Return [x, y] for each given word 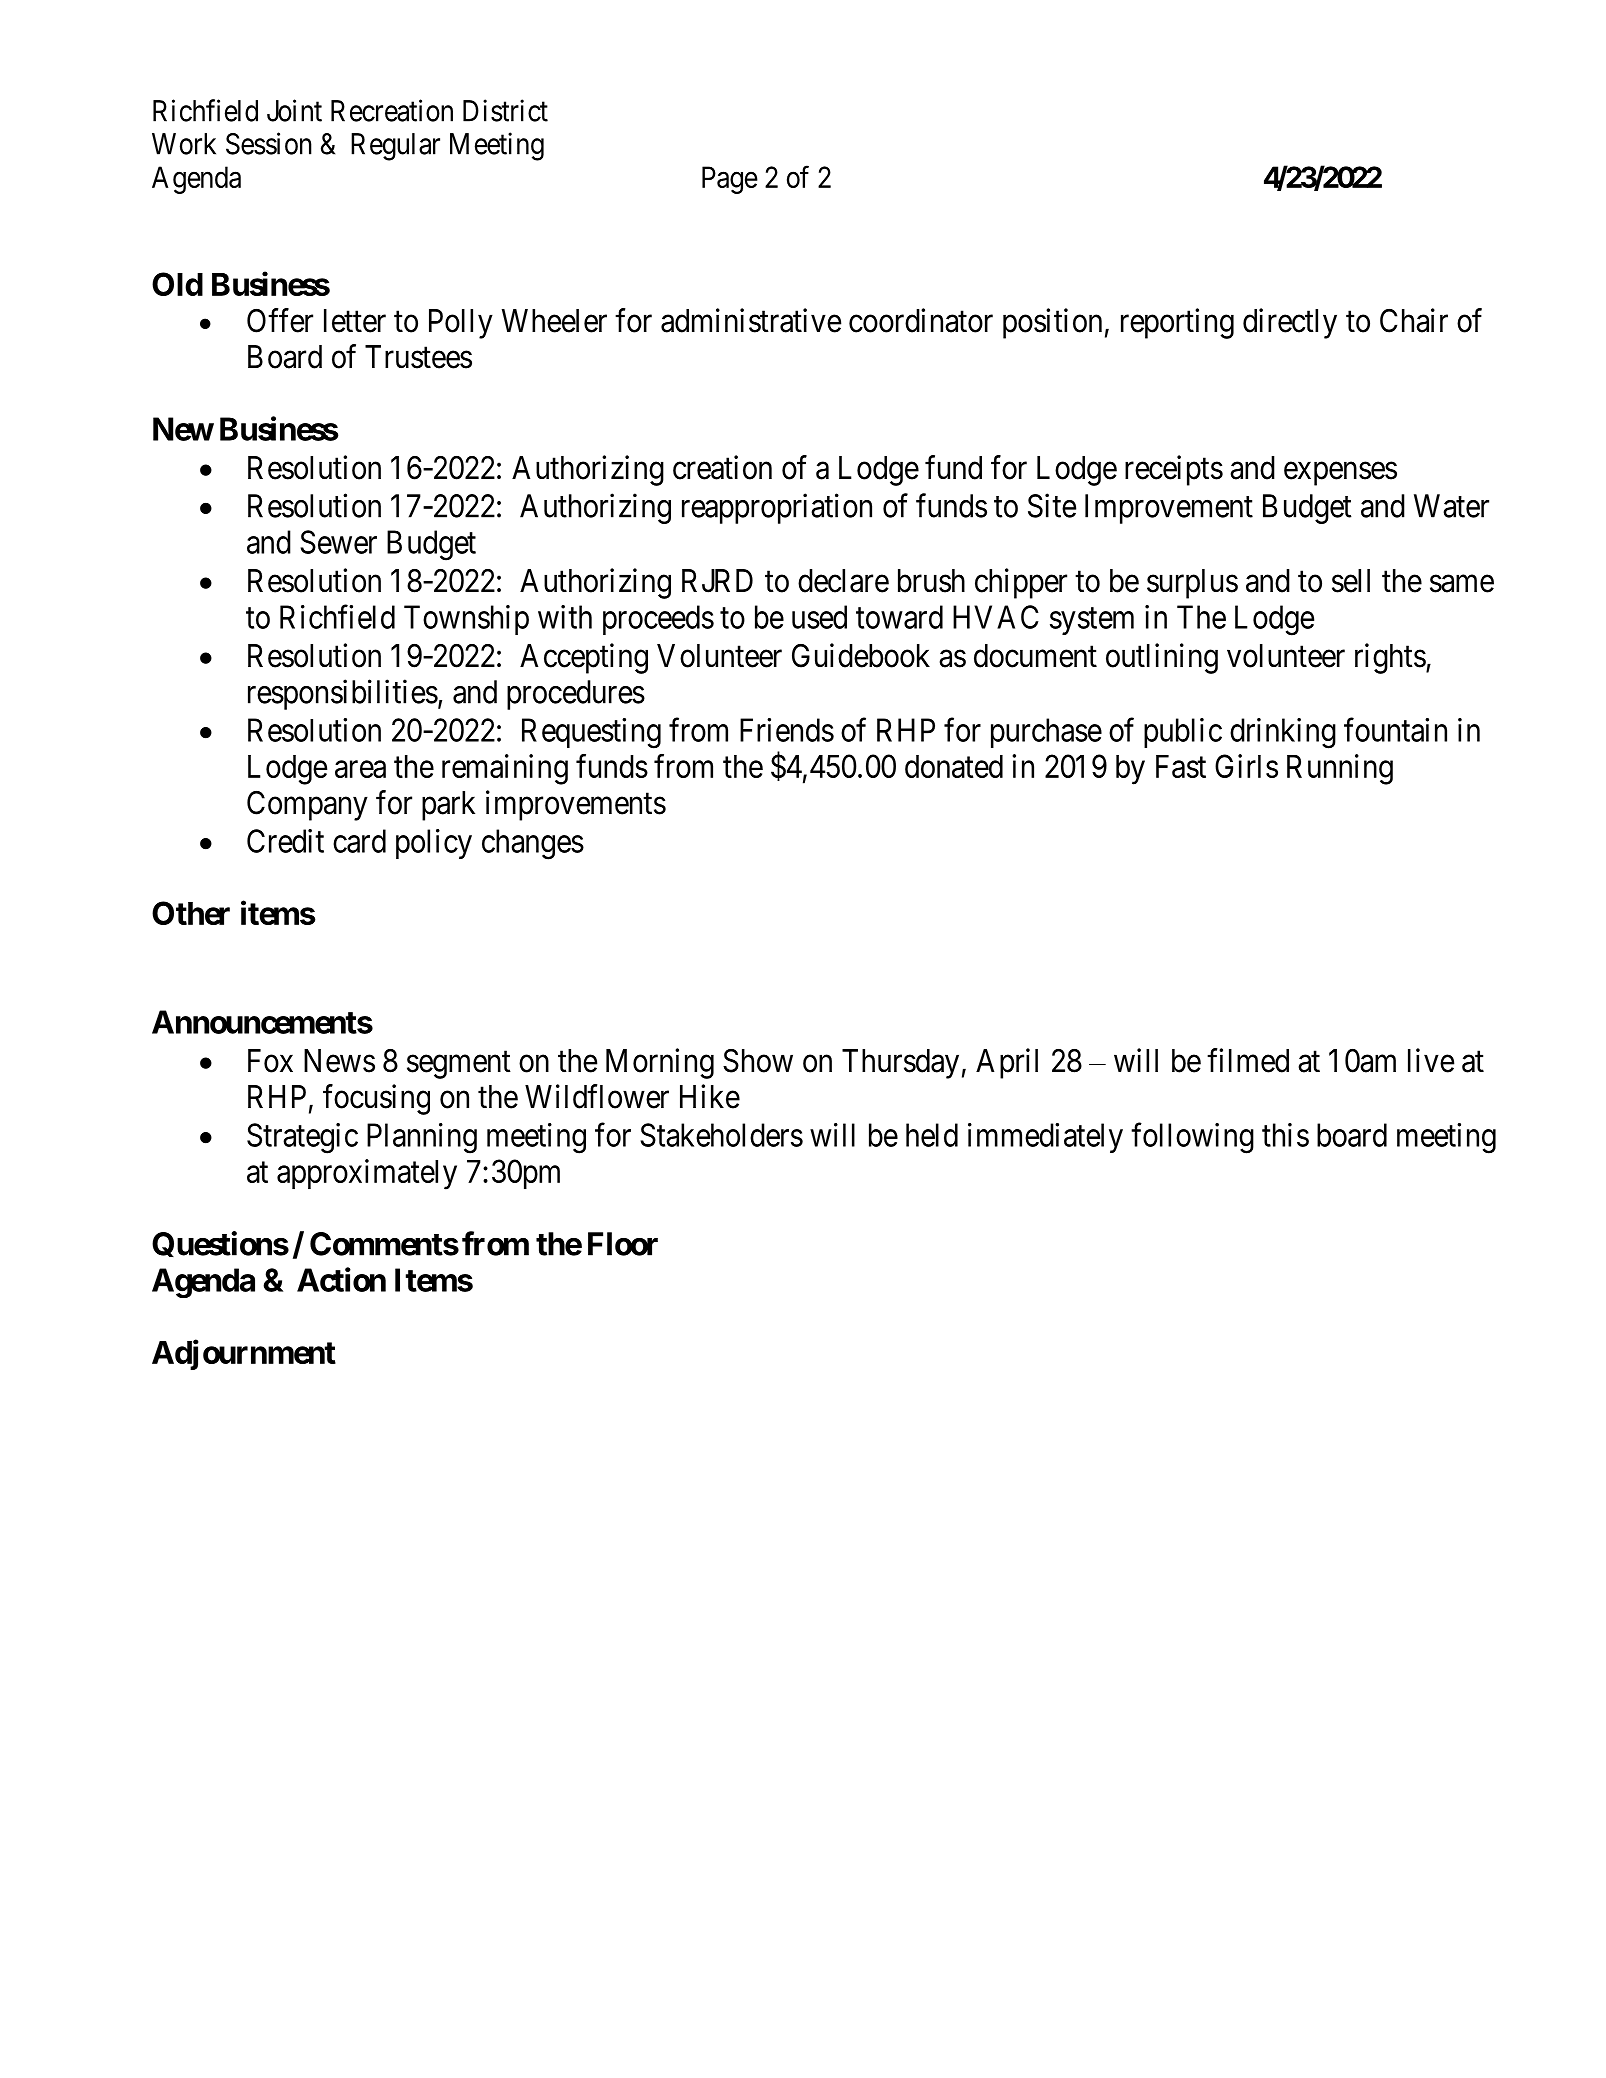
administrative [751, 320]
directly [1290, 323]
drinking [1283, 733]
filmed [1248, 1060]
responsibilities [343, 694]
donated [954, 766]
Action [341, 1279]
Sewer [339, 542]
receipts [1174, 470]
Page [730, 180]
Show [758, 1061]
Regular [395, 147]
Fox [270, 1061]
